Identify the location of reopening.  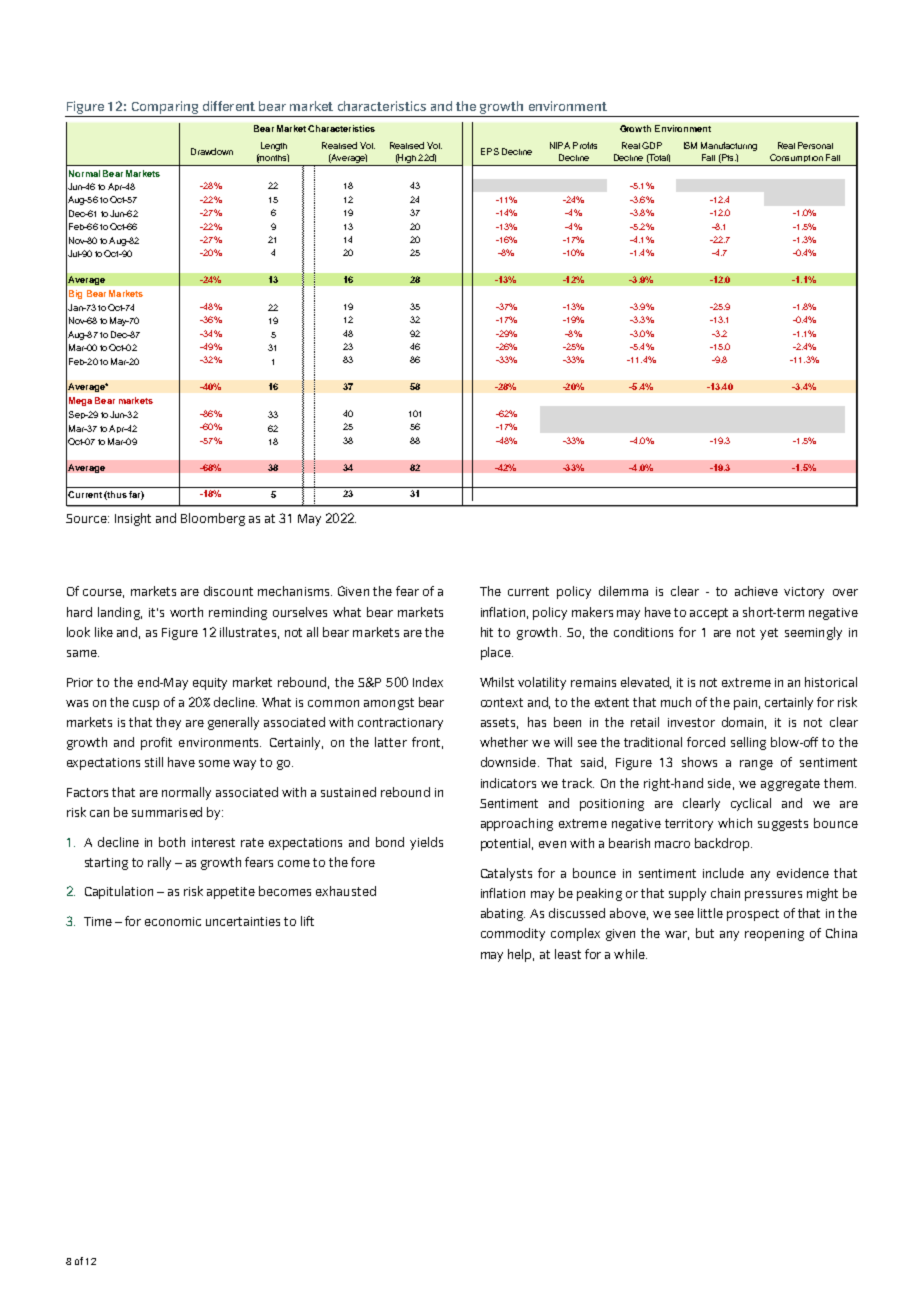
(774, 935).
